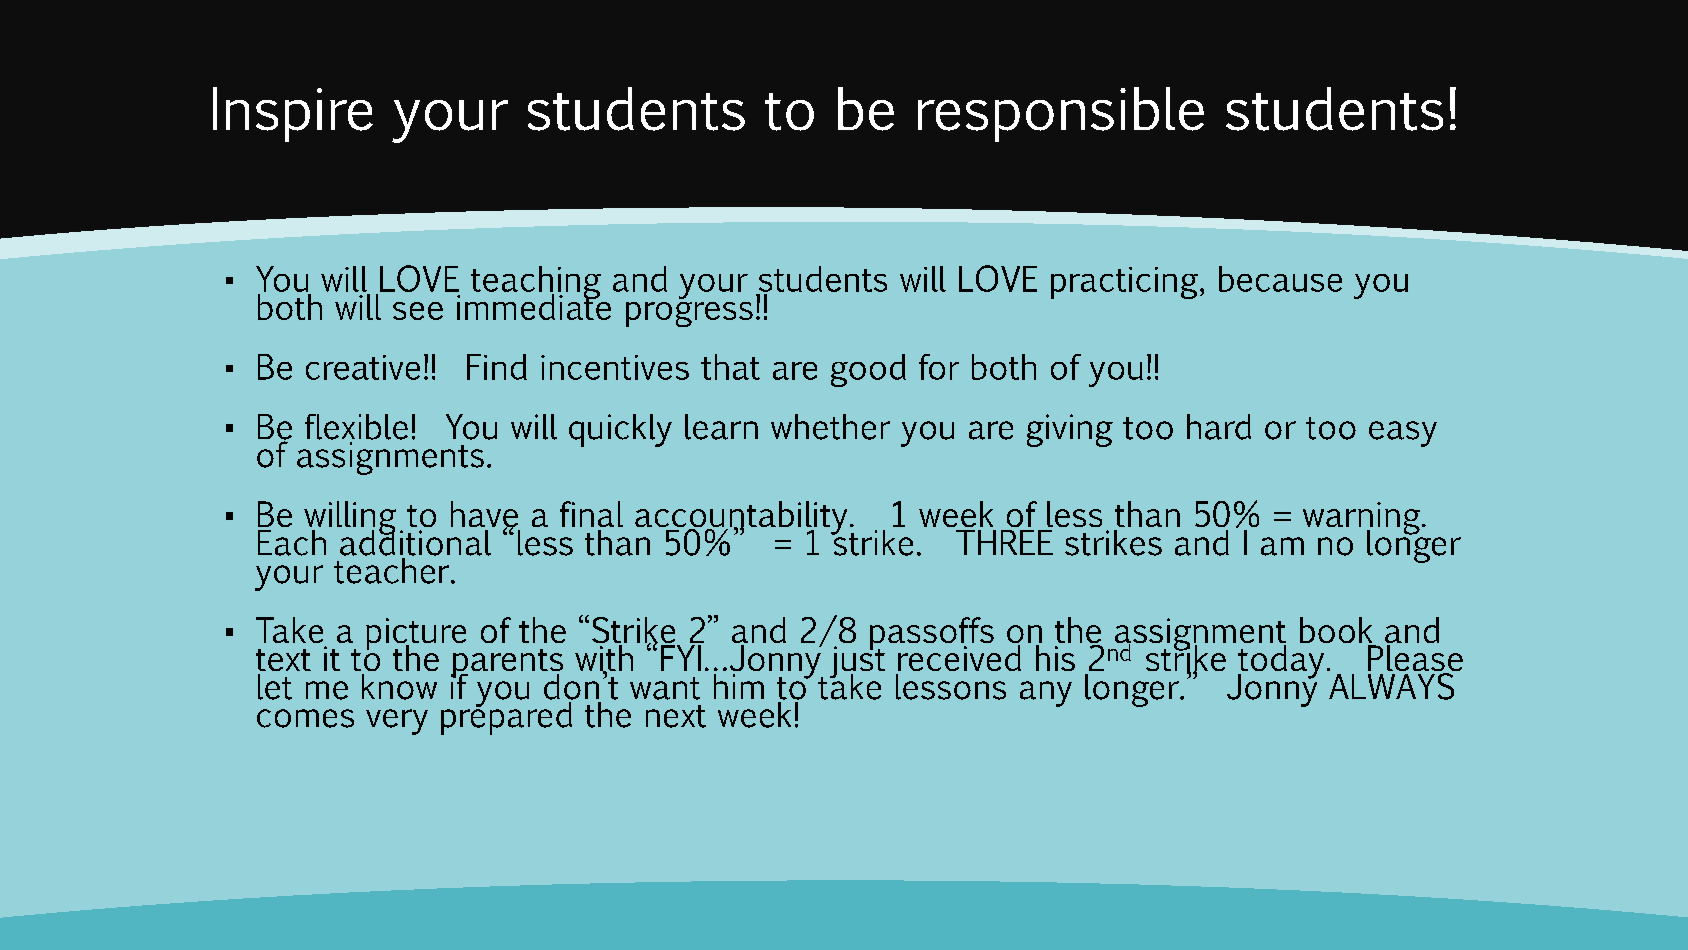 This screenshot has width=1688, height=950. I want to click on hard, so click(1219, 427).
